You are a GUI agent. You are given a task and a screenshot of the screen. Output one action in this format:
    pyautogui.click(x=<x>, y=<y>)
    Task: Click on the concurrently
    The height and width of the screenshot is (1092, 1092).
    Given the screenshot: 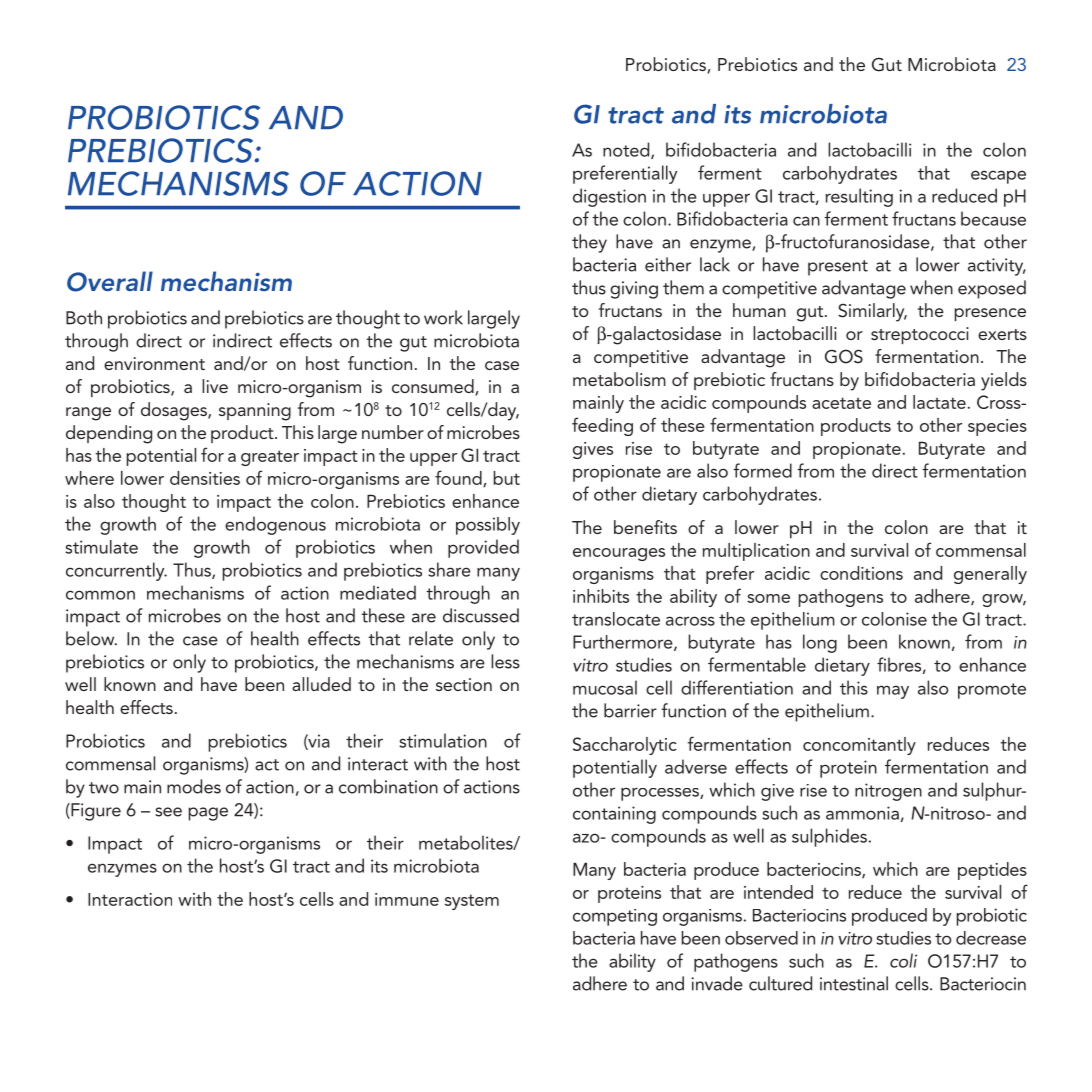 What is the action you would take?
    pyautogui.click(x=116, y=571)
